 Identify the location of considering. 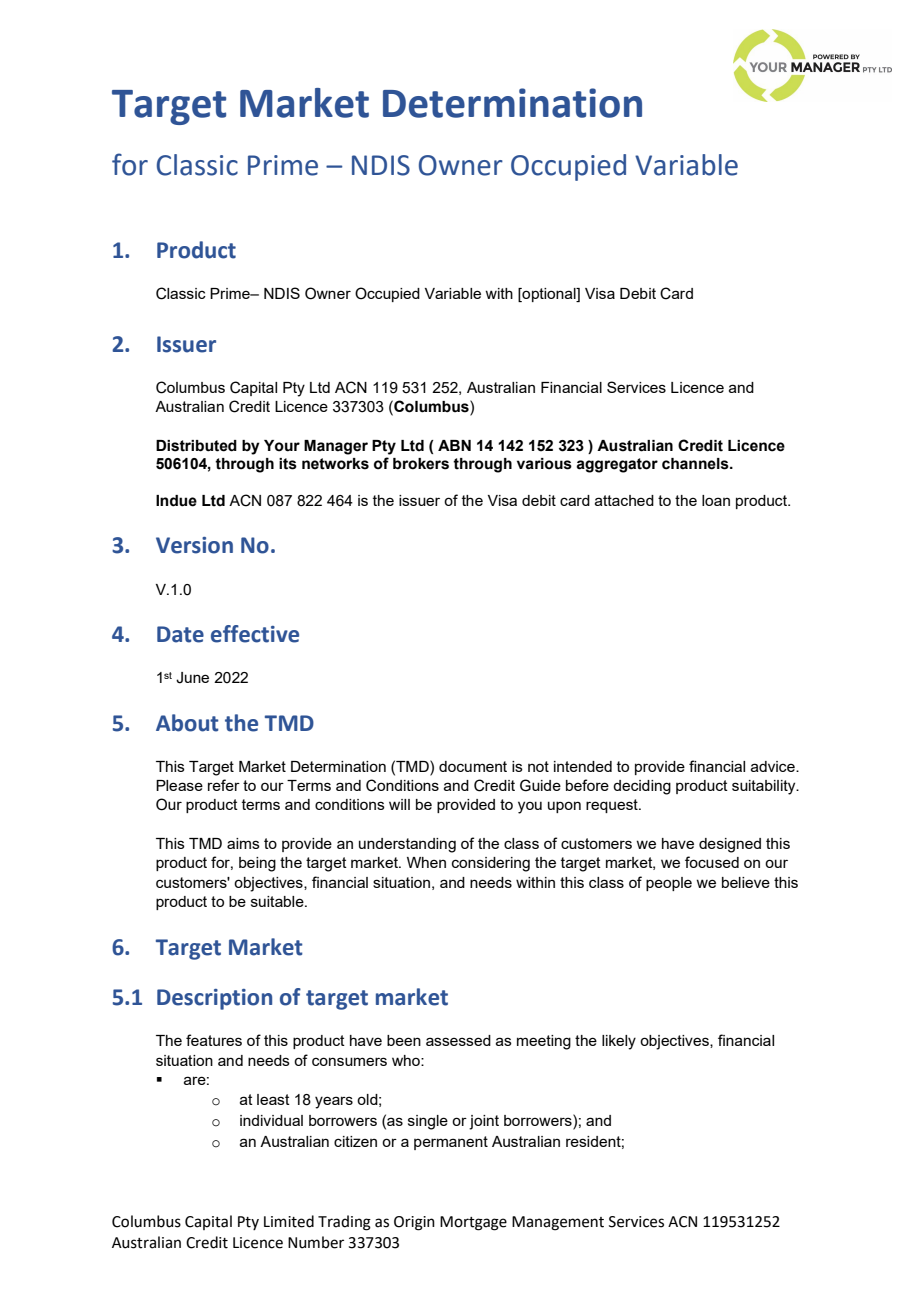
(491, 864).
